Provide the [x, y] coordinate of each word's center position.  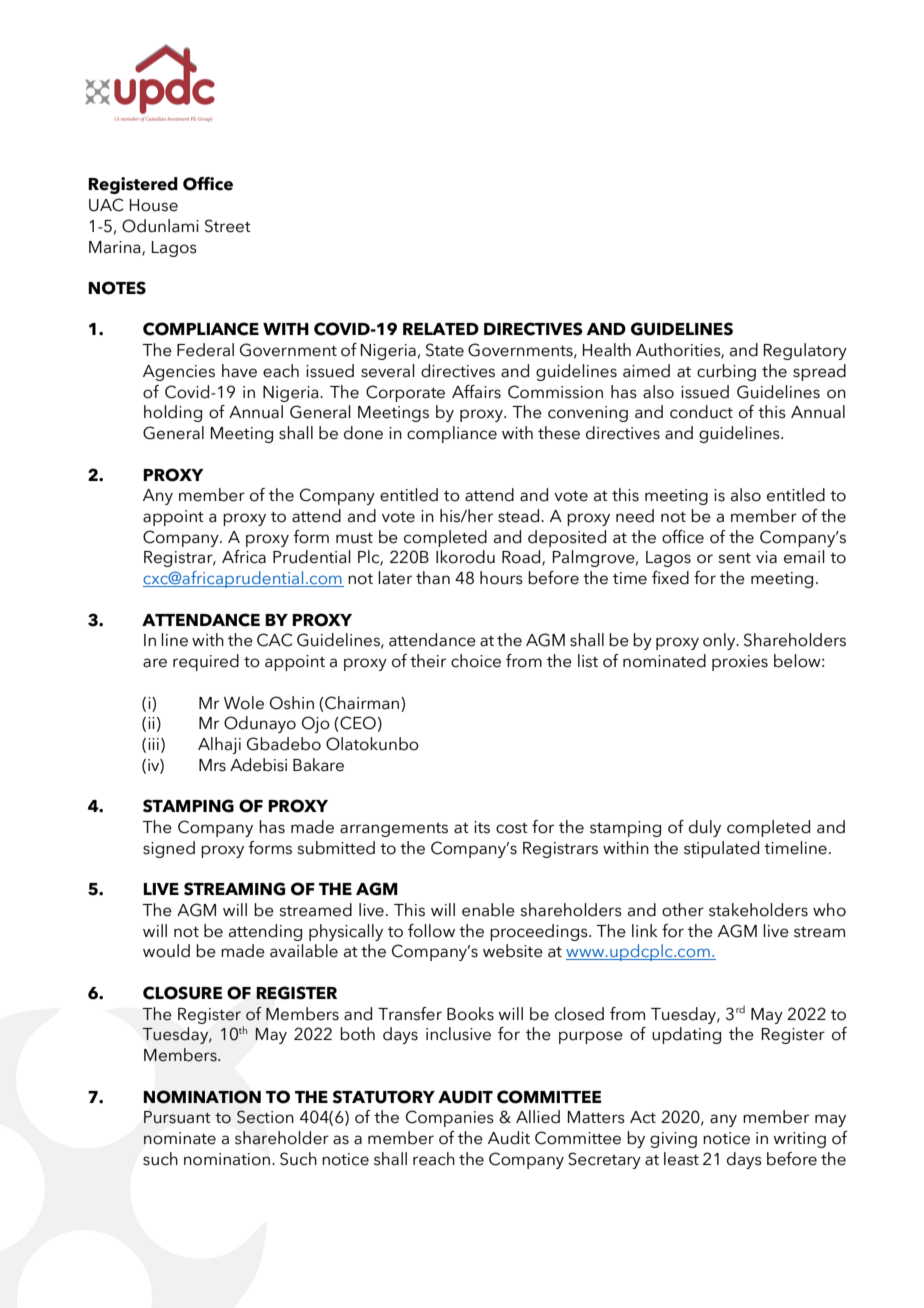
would [166, 951]
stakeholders [758, 910]
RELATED [441, 329]
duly [705, 828]
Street [228, 226]
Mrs [212, 765]
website [513, 951]
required [206, 662]
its [482, 827]
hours [501, 578]
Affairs [476, 392]
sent [734, 558]
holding [173, 413]
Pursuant [177, 1117]
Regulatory [805, 351]
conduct [701, 412]
